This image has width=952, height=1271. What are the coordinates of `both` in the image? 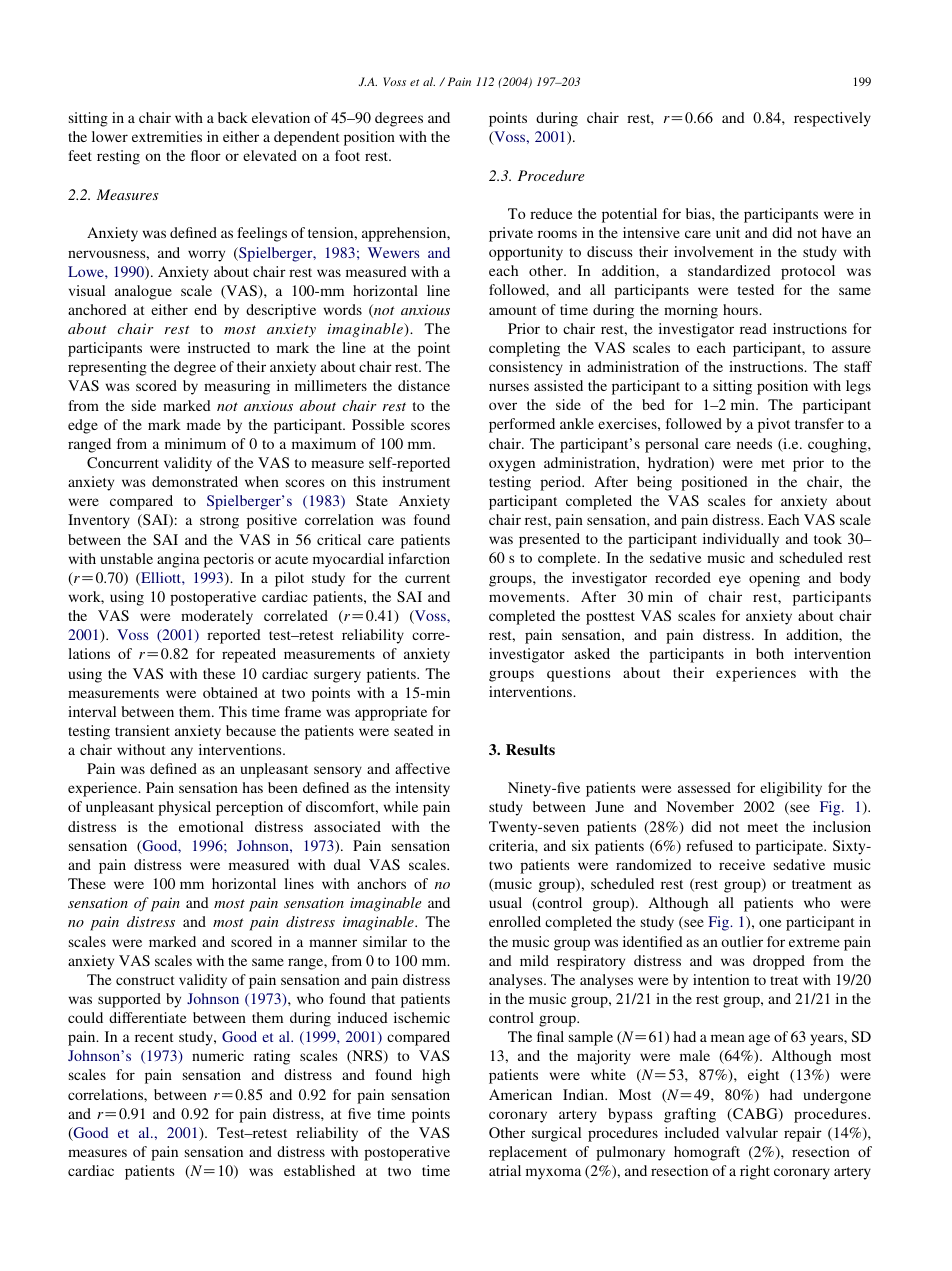 It's located at (770, 653).
